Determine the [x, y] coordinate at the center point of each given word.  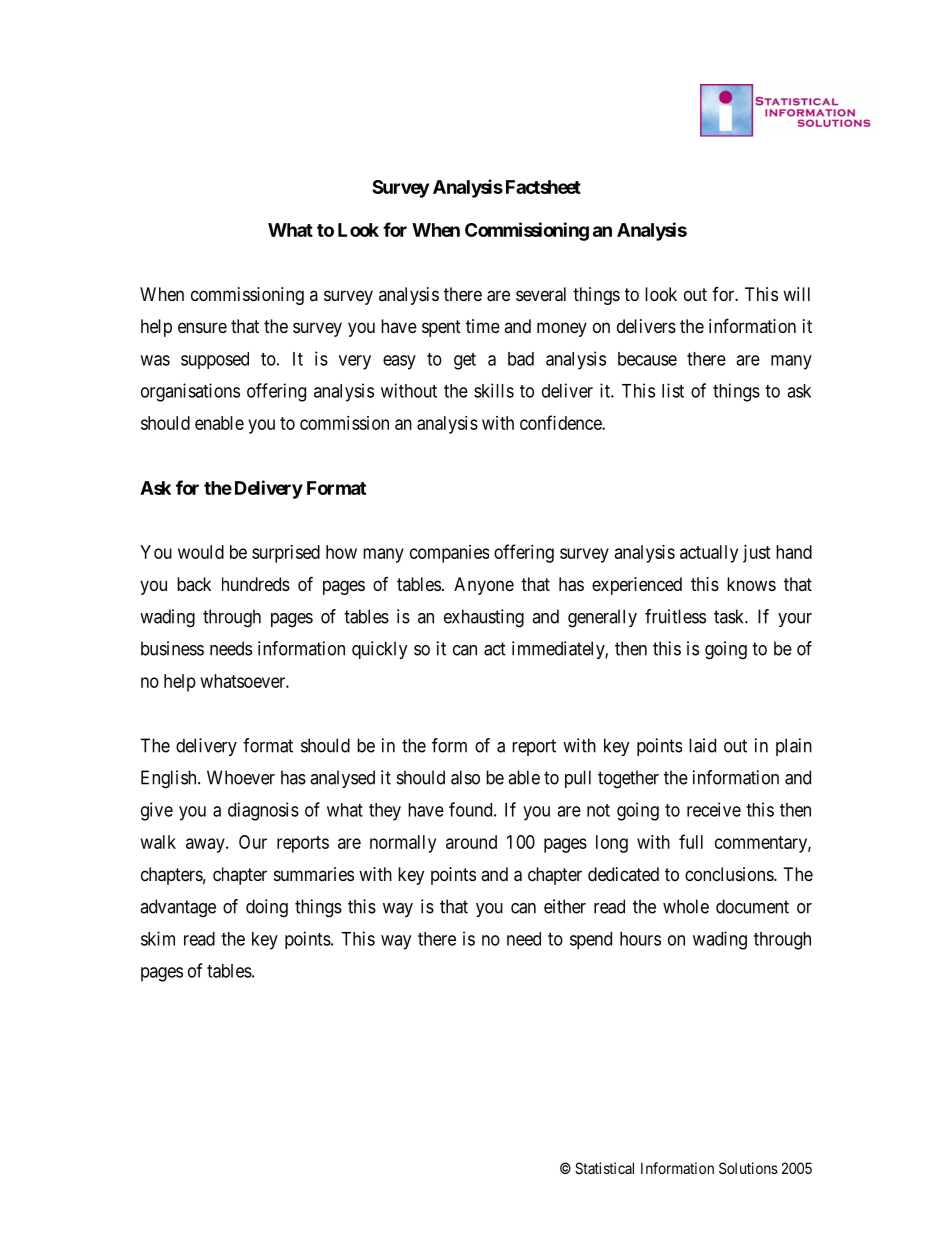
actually [709, 554]
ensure [202, 327]
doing [267, 908]
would [201, 552]
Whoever [241, 777]
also [465, 777]
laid [702, 745]
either [565, 906]
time [483, 326]
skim [158, 938]
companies [449, 554]
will [796, 294]
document [752, 906]
